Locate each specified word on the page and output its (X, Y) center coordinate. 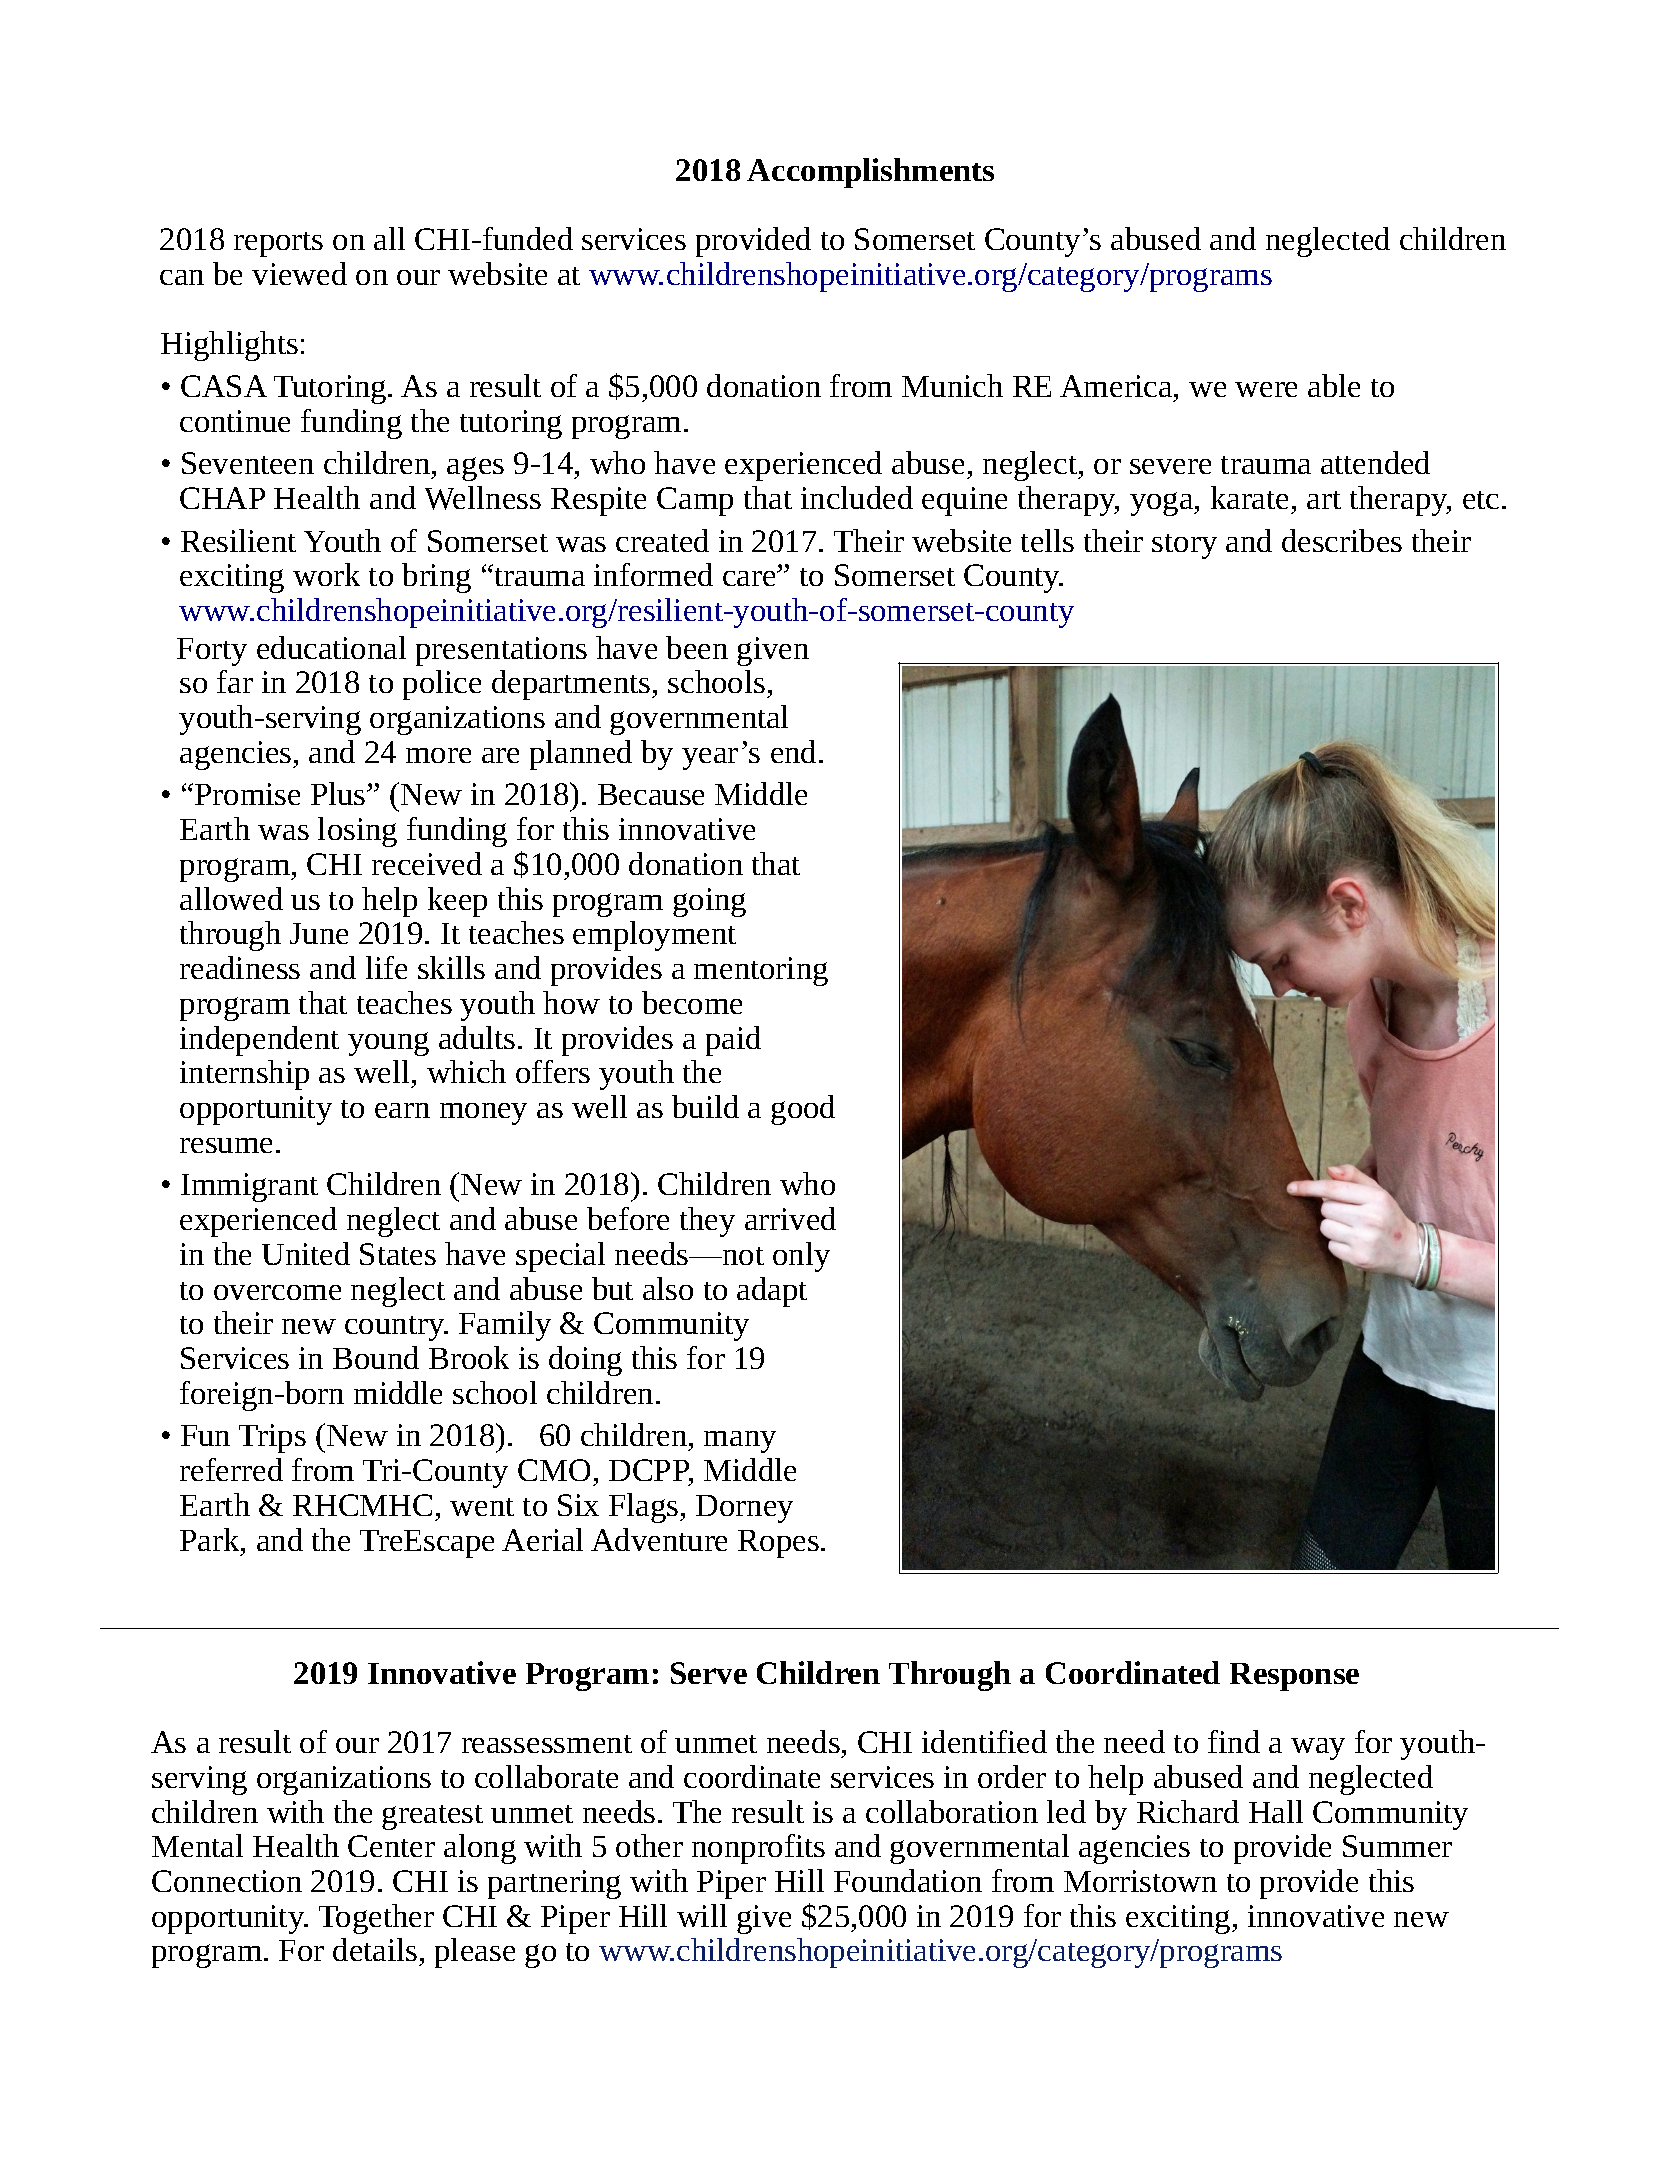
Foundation (908, 1880)
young (388, 1044)
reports (278, 244)
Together (376, 1919)
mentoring (761, 971)
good (803, 1110)
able (1334, 385)
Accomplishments (870, 173)
